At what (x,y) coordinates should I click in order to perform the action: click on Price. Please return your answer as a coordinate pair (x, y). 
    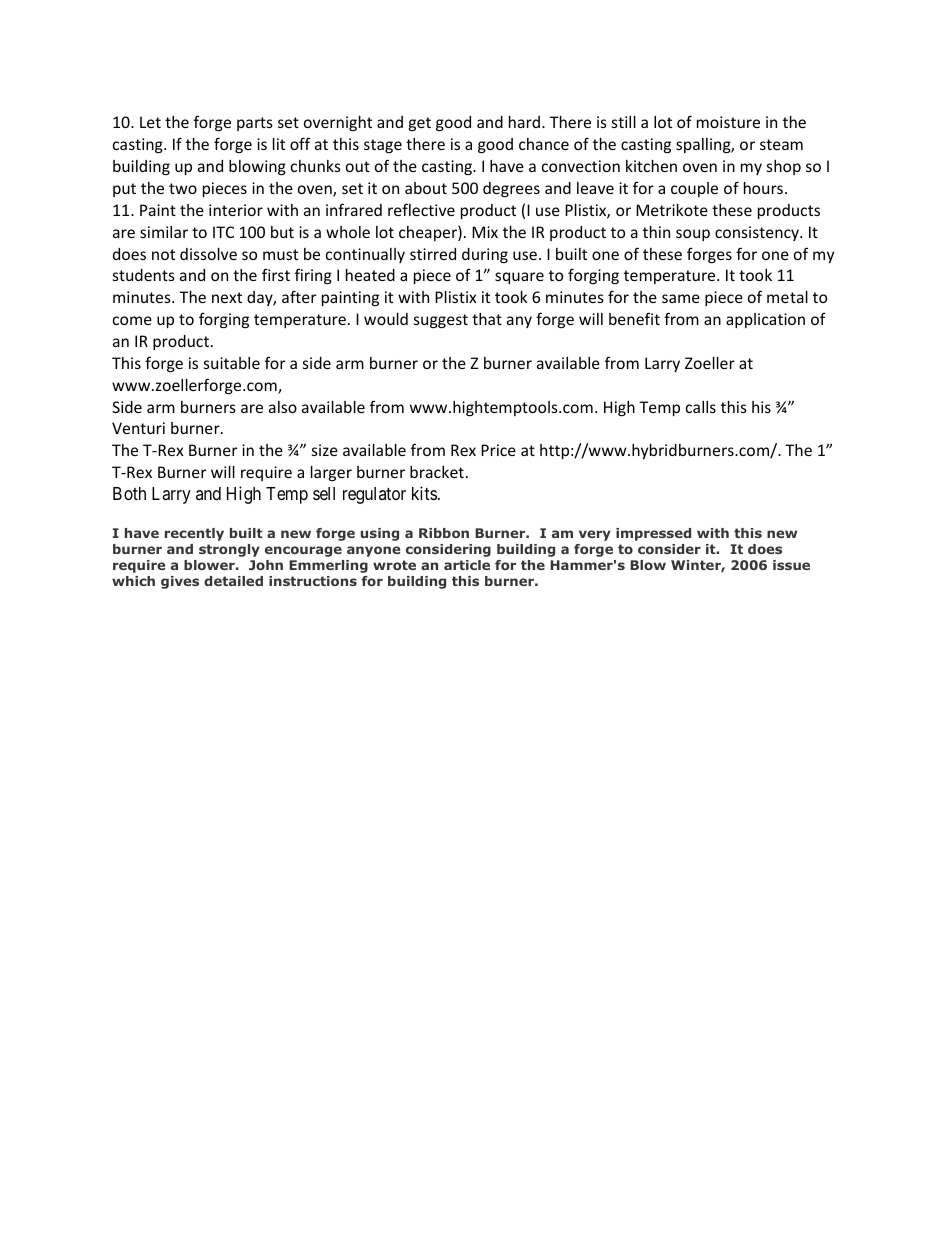
    Looking at the image, I should click on (498, 450).
